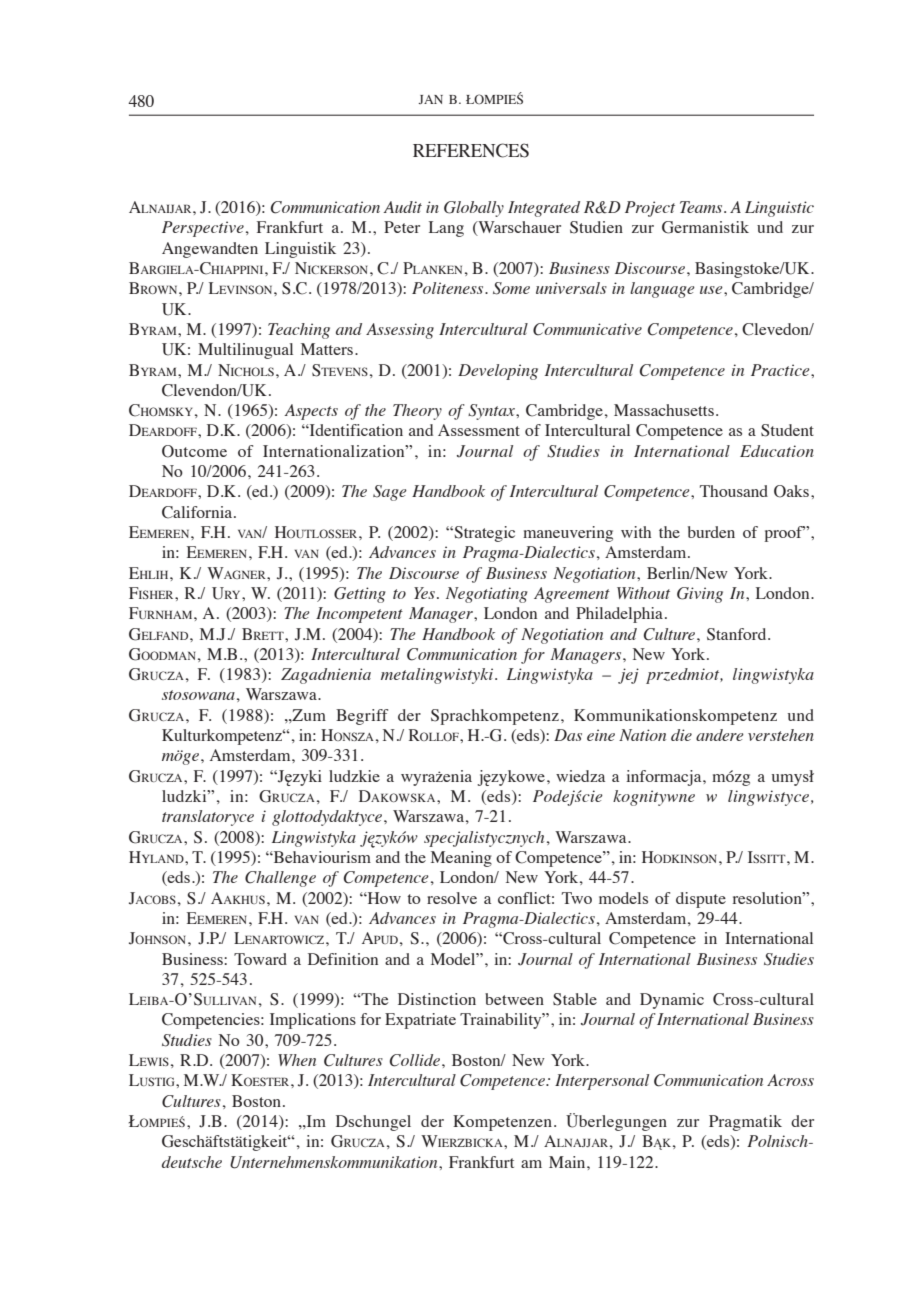 This screenshot has width=921, height=1316. I want to click on dispute, so click(701, 900).
